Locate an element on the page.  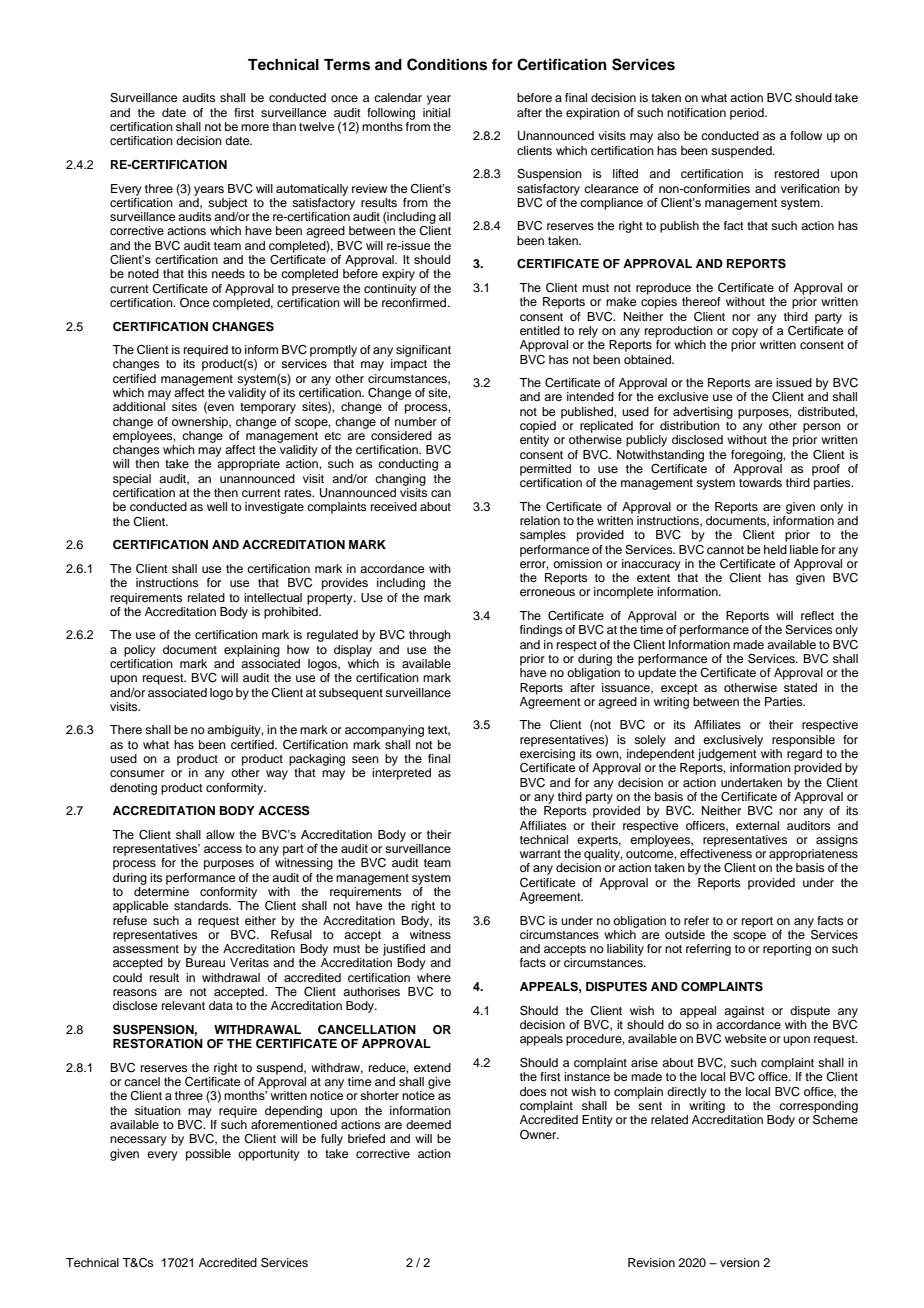
explaining is located at coordinates (252, 651).
